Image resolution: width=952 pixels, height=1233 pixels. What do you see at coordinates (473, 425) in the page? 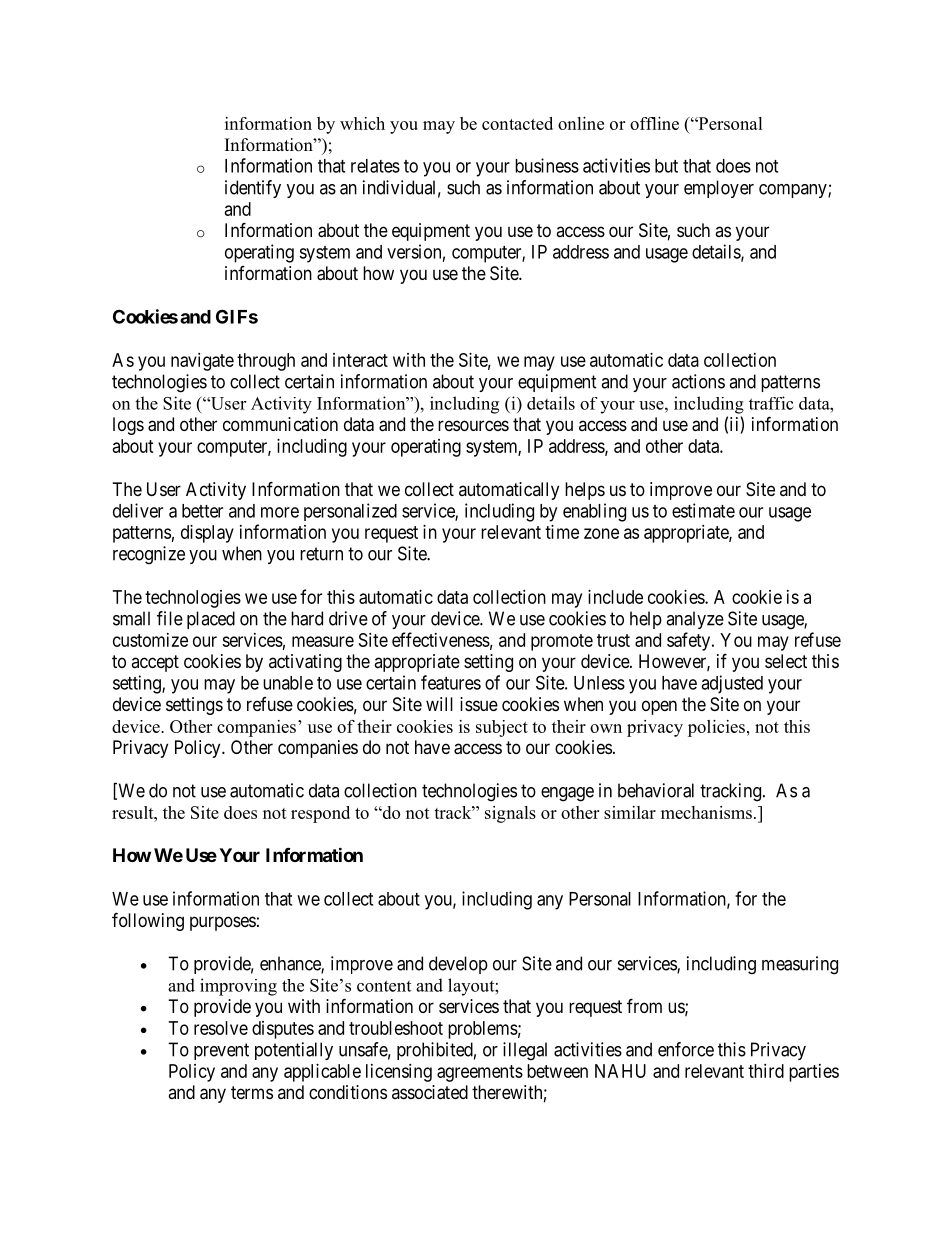
I see `resources` at bounding box center [473, 425].
